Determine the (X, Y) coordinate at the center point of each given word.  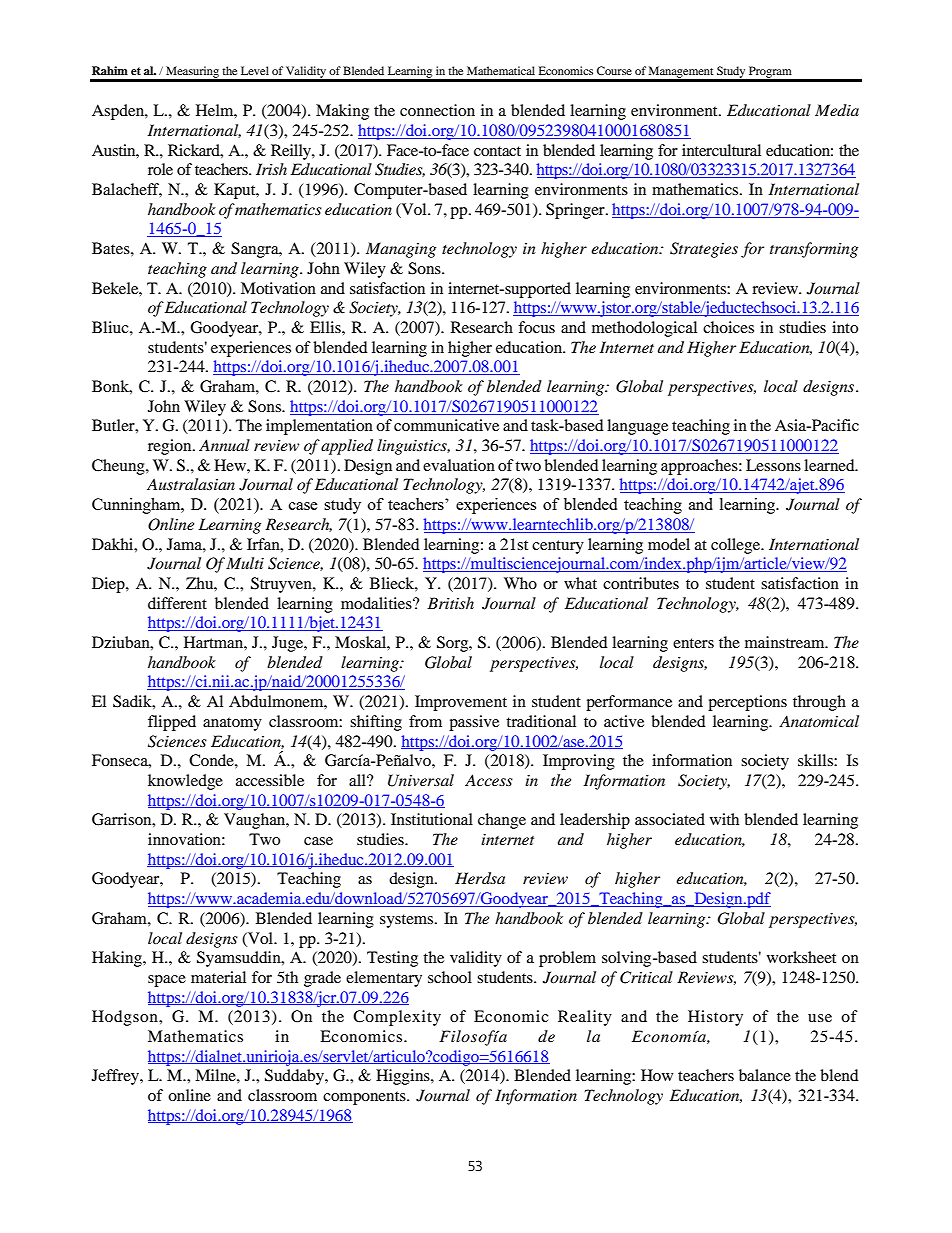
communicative (446, 425)
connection (437, 110)
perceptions (747, 703)
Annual (224, 445)
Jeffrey (116, 1077)
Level (255, 70)
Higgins (404, 1077)
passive (474, 723)
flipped (172, 723)
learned (830, 465)
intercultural (721, 150)
